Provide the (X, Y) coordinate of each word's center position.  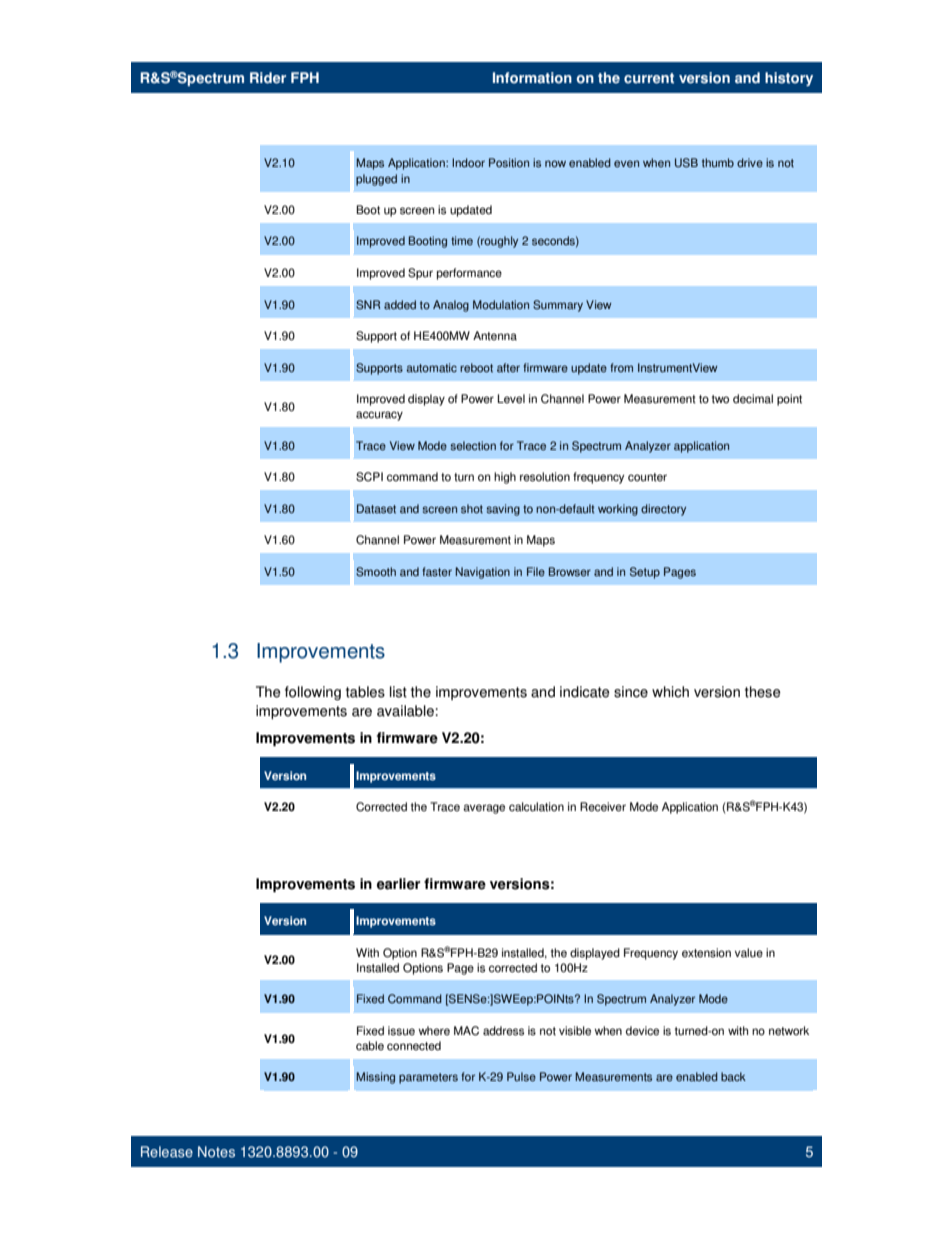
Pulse (521, 1077)
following (313, 693)
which (670, 692)
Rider (268, 78)
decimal (753, 399)
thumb (718, 162)
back (733, 1076)
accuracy (379, 416)
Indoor (468, 163)
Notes (216, 1152)
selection (473, 446)
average (484, 809)
